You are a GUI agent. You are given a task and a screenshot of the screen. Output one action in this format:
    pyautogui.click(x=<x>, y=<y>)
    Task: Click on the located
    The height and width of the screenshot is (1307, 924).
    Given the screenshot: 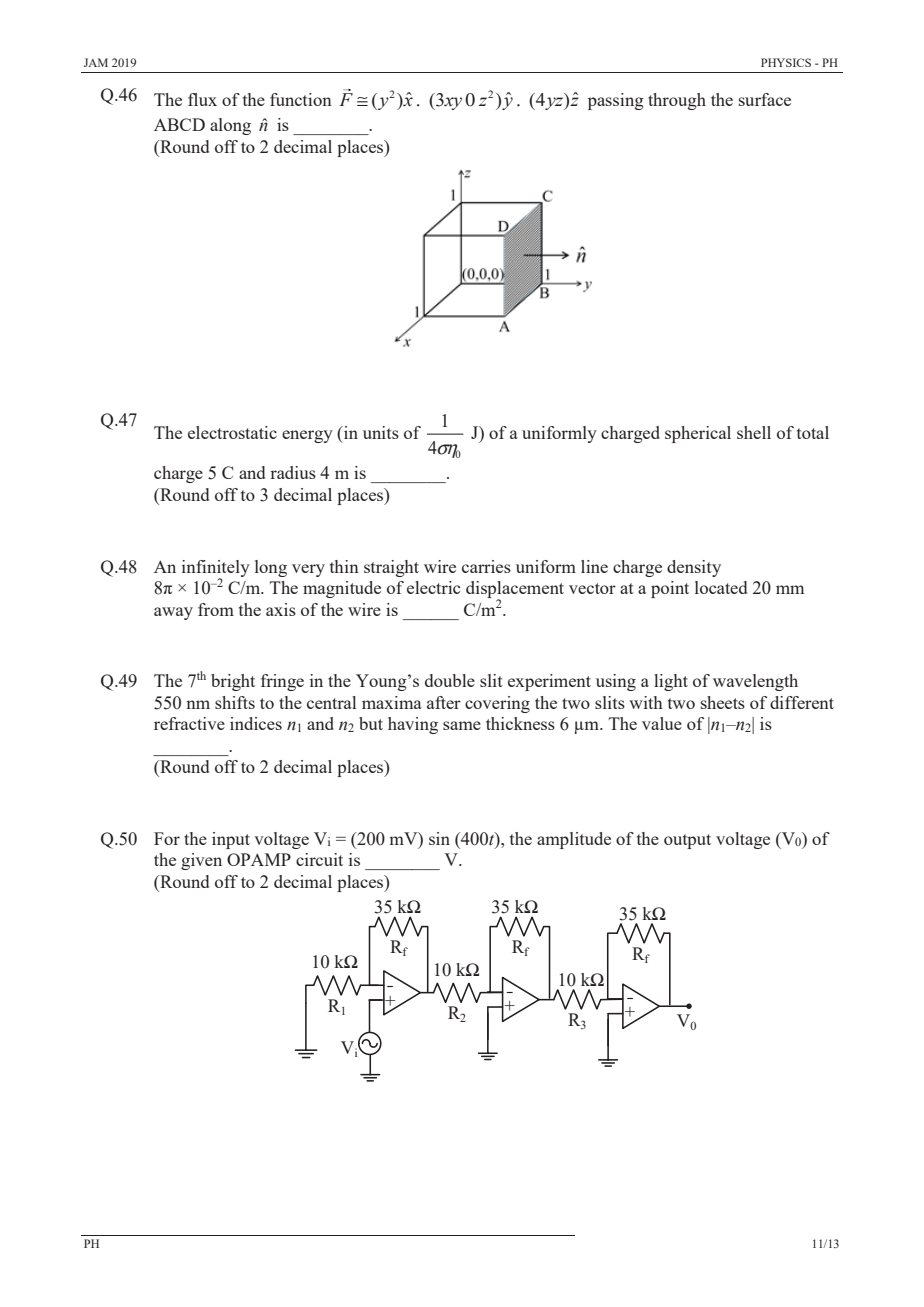 What is the action you would take?
    pyautogui.click(x=721, y=587)
